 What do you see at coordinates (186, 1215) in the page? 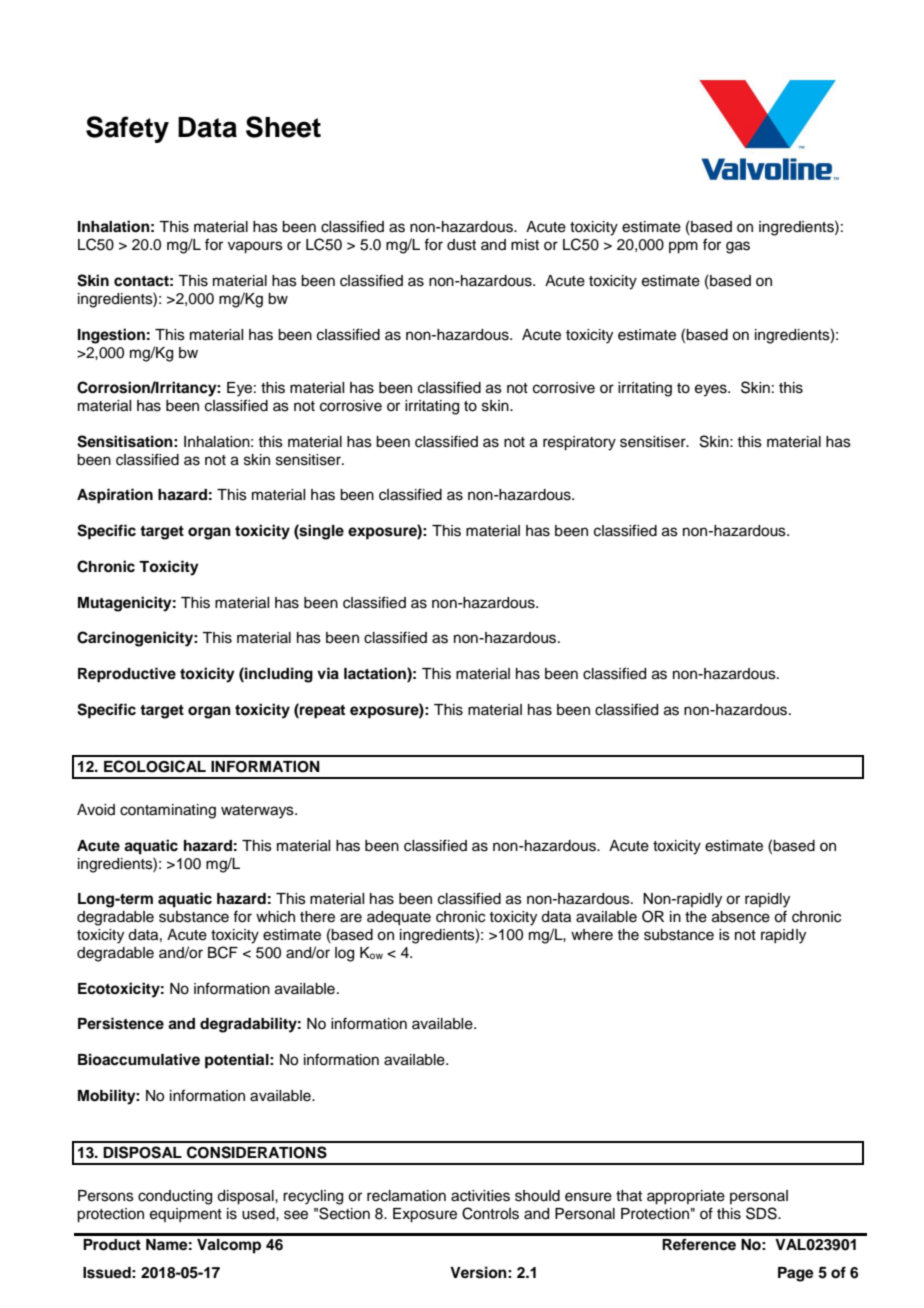
I see `equipment` at bounding box center [186, 1215].
